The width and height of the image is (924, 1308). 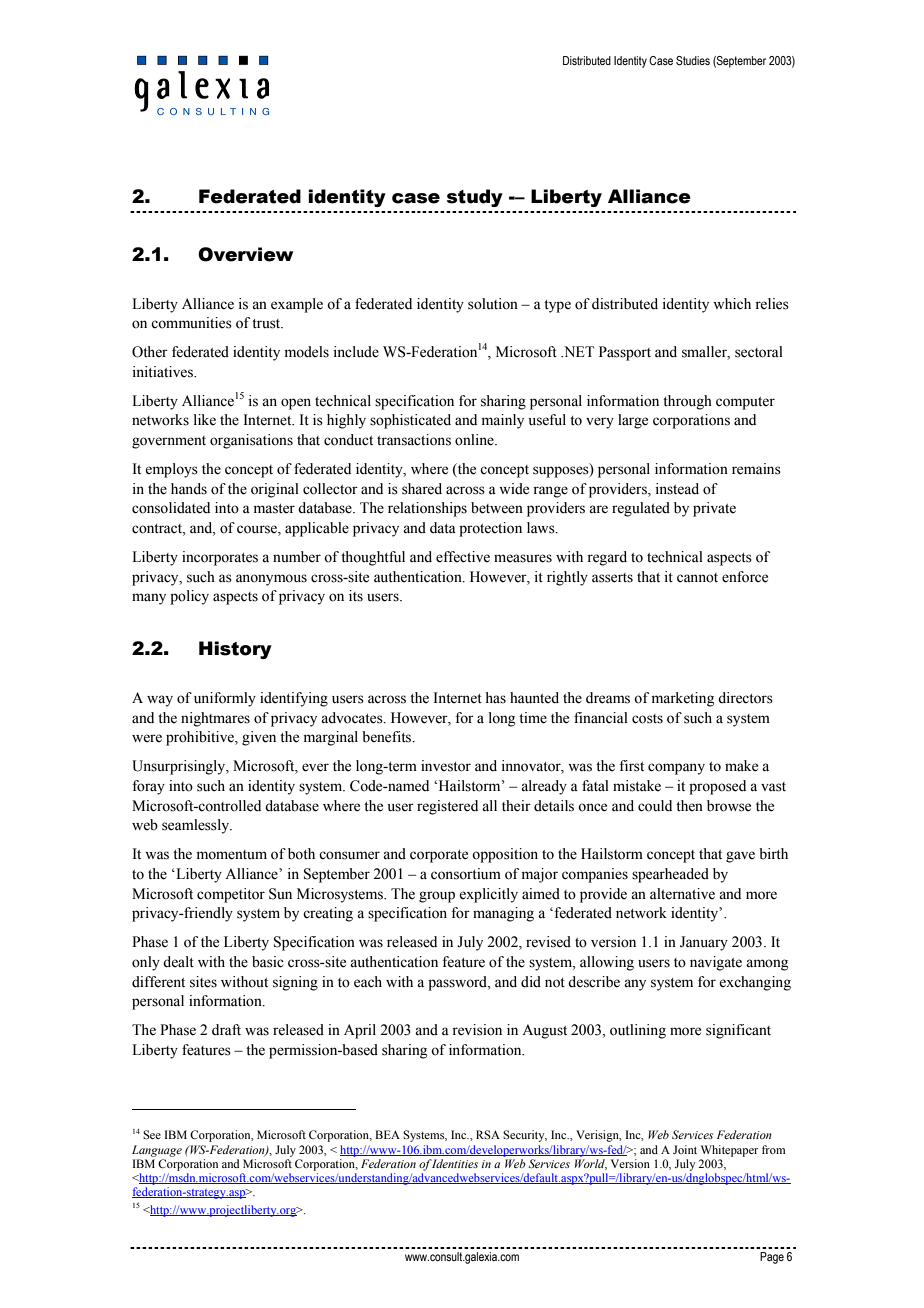 What do you see at coordinates (670, 875) in the image?
I see `spearheaded` at bounding box center [670, 875].
